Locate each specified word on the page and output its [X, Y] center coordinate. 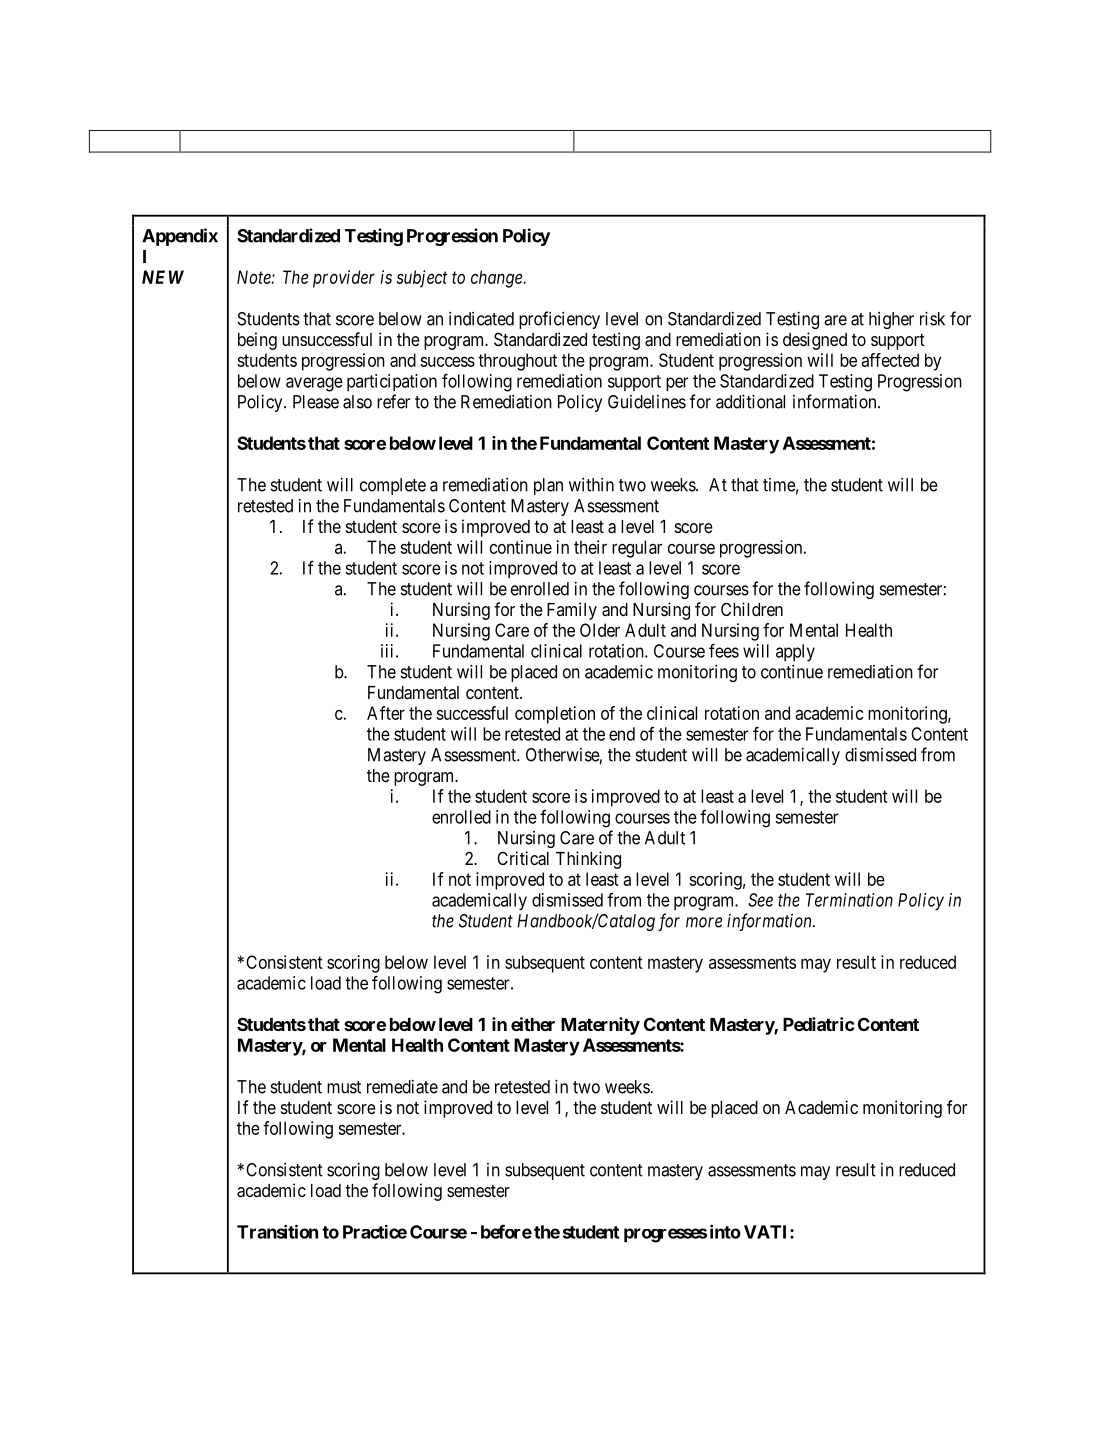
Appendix [180, 237]
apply [795, 653]
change [497, 279]
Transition [277, 1231]
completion [555, 715]
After [386, 713]
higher [891, 320]
